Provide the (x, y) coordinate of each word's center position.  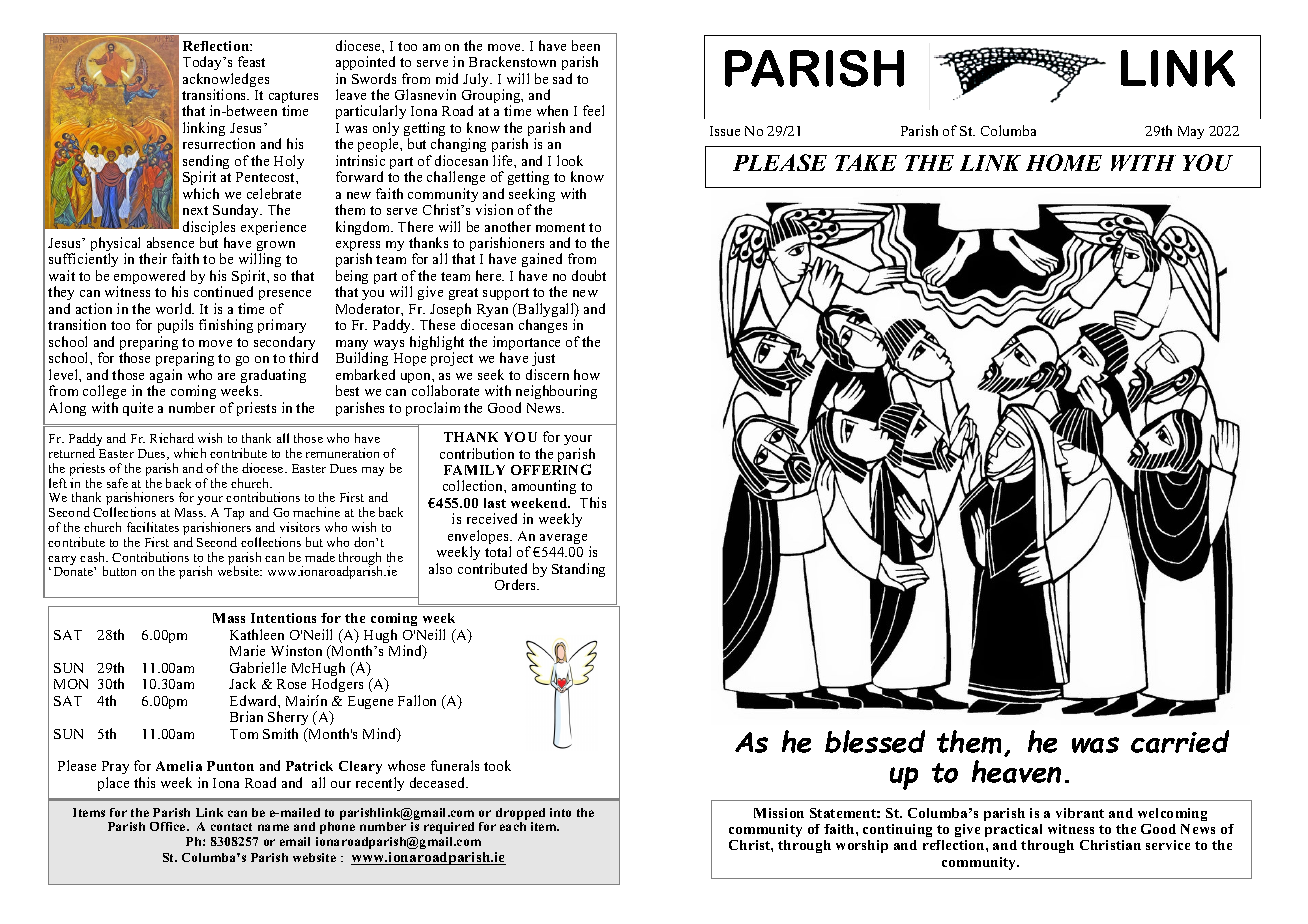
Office (169, 826)
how (587, 374)
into (560, 812)
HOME (1064, 162)
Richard (172, 438)
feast (251, 61)
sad (562, 78)
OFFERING (551, 469)
